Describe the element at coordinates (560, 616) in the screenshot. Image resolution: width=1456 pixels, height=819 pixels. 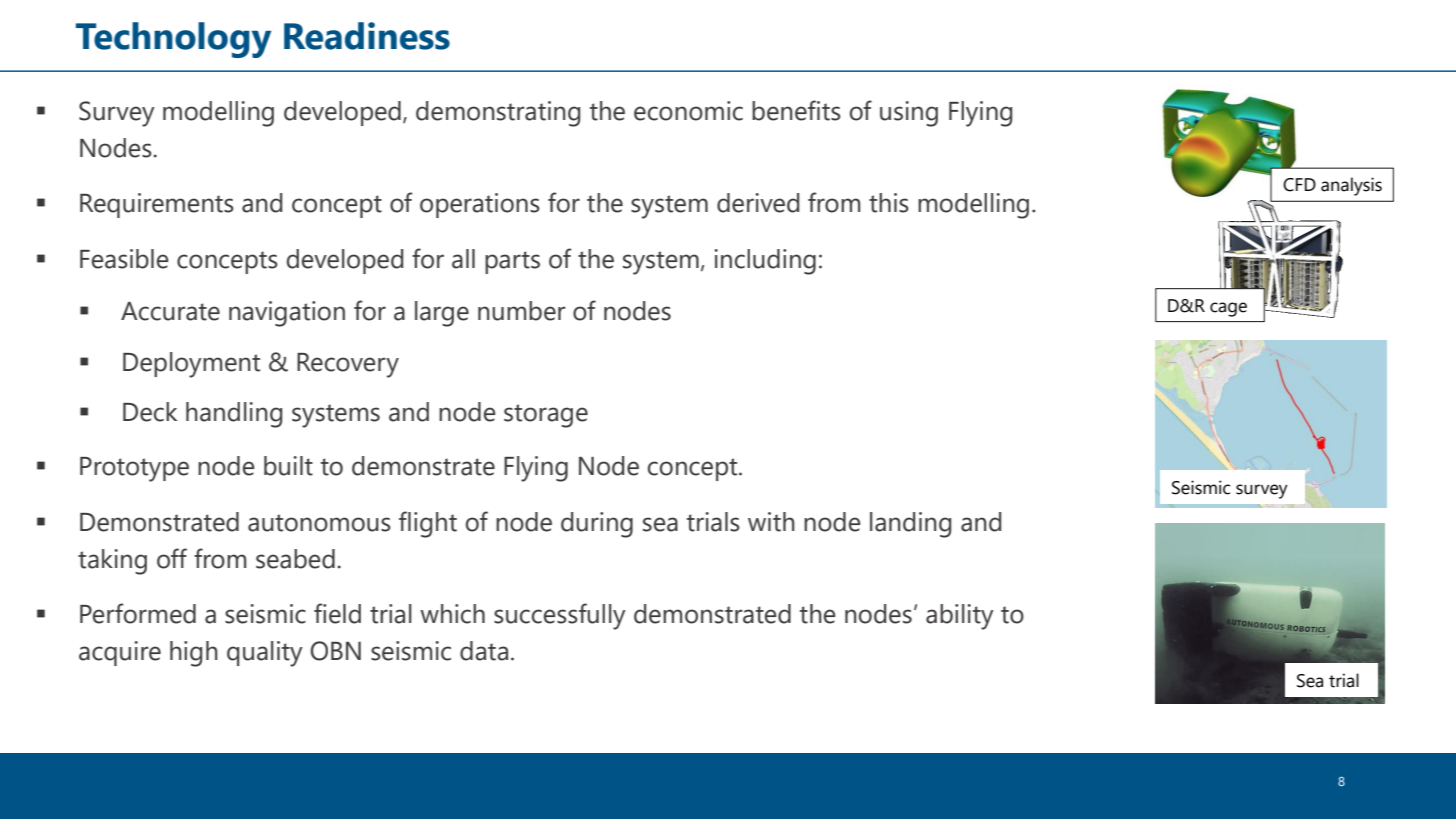
I see `successfully` at that location.
